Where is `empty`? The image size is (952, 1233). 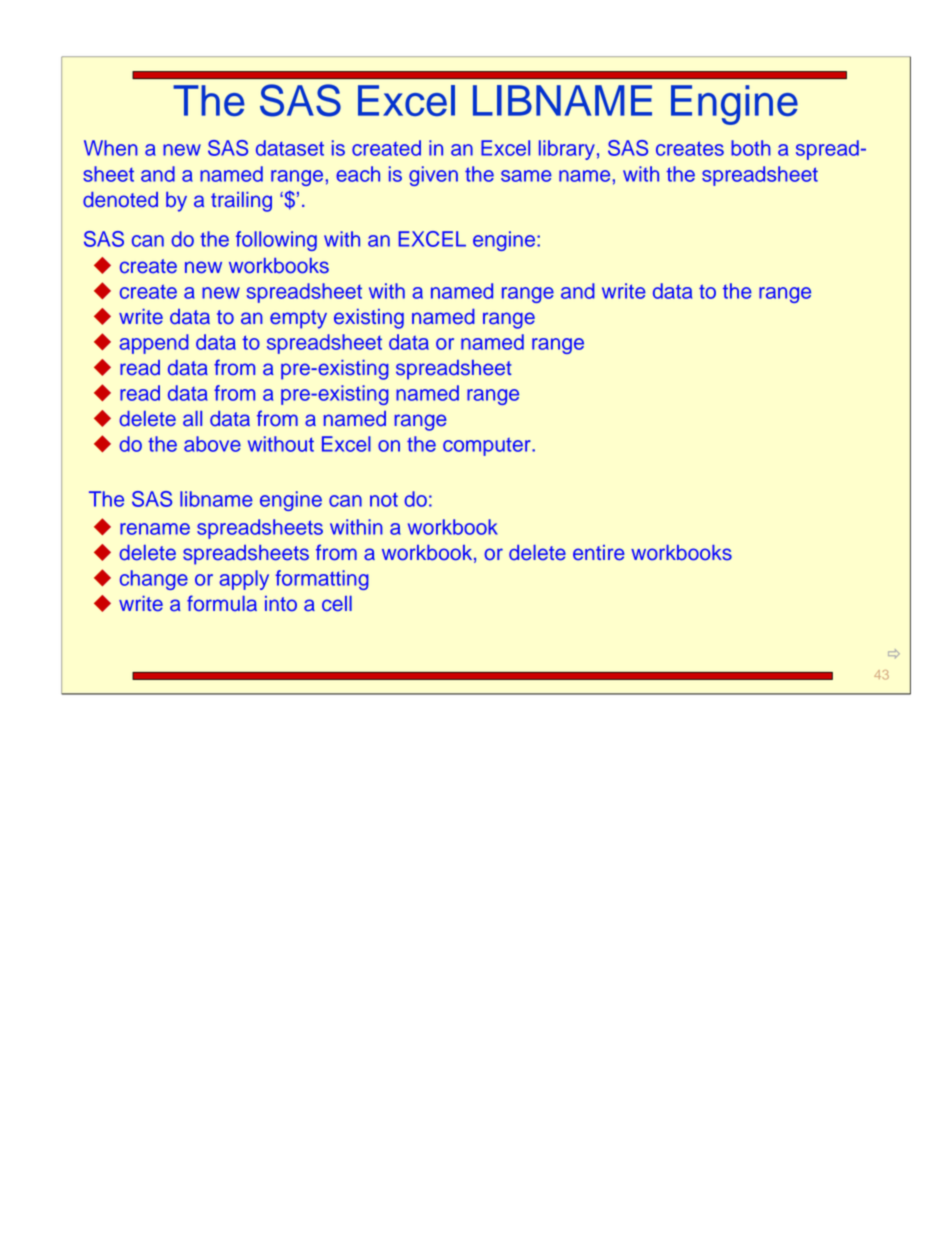 empty is located at coordinates (298, 319).
